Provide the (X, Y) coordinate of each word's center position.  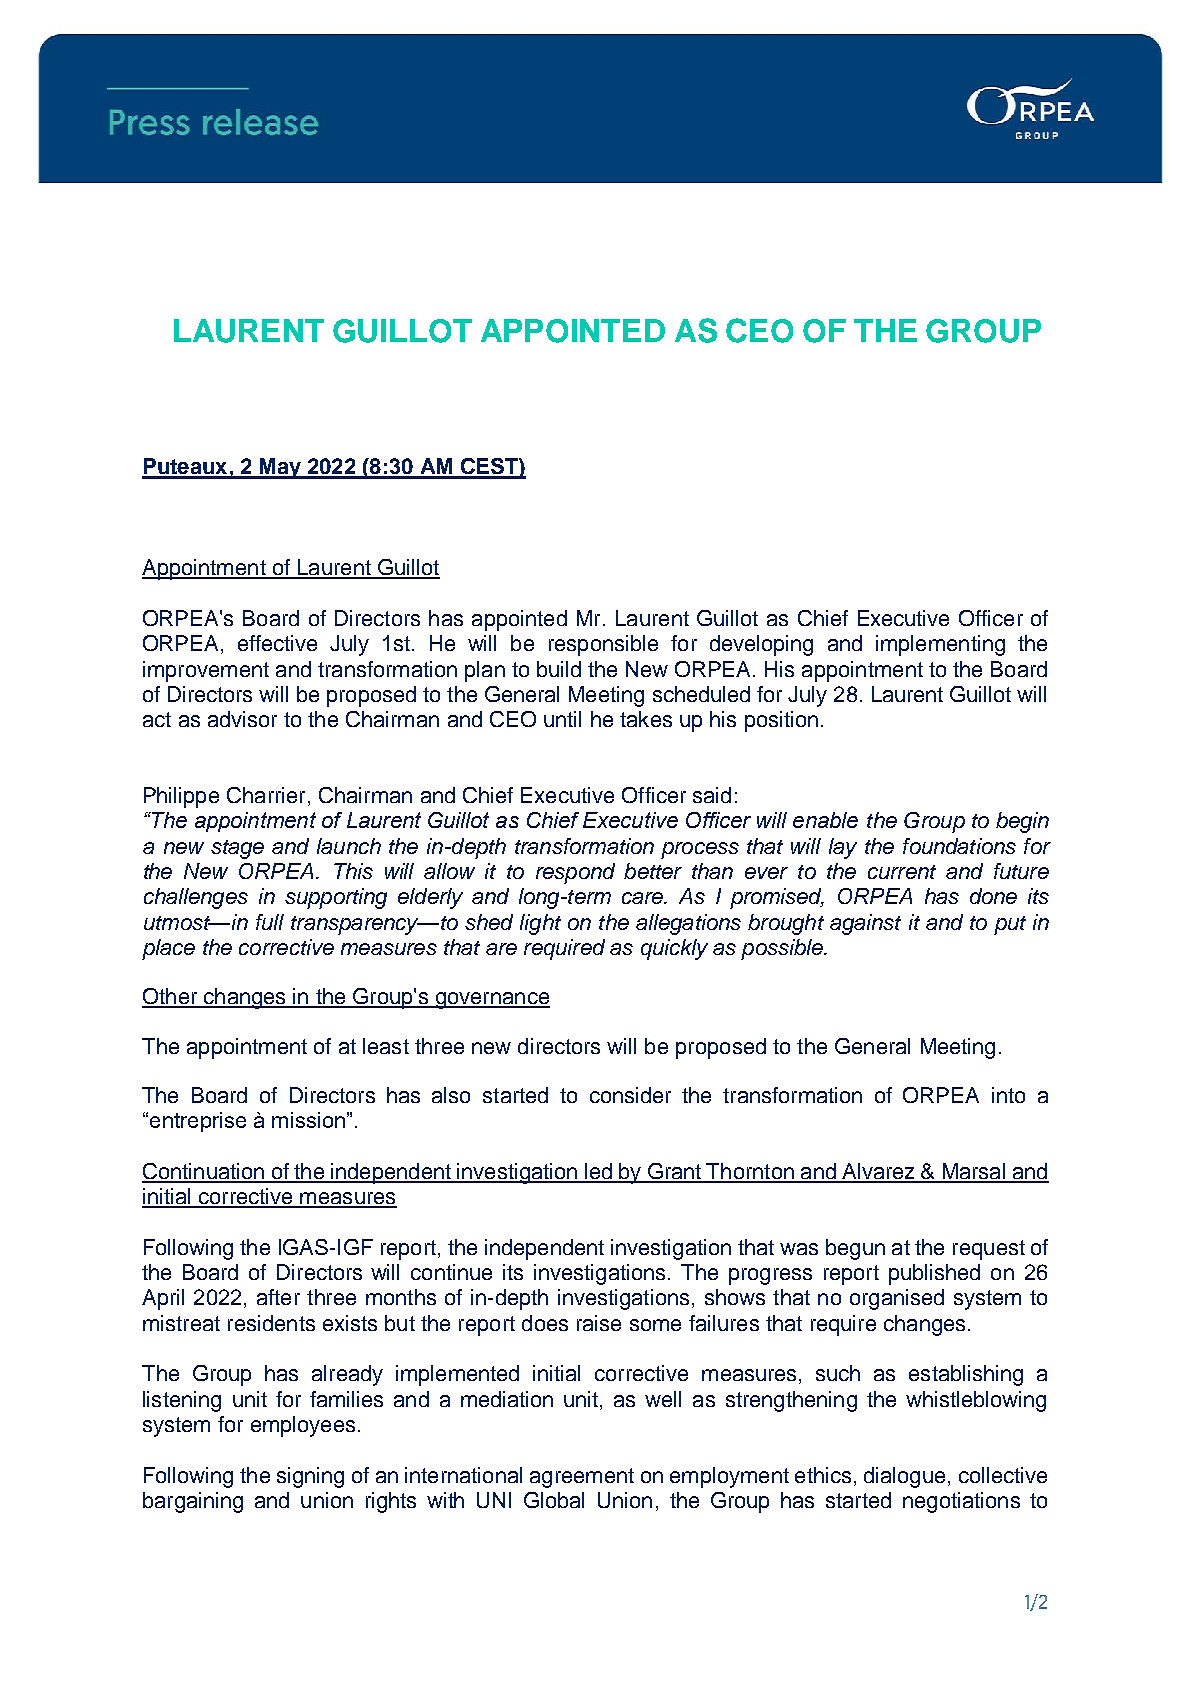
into (1008, 1095)
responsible (603, 645)
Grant (674, 1172)
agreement (582, 1478)
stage (237, 849)
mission (308, 1120)
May (280, 468)
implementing (940, 645)
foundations (959, 846)
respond (575, 873)
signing (310, 1477)
